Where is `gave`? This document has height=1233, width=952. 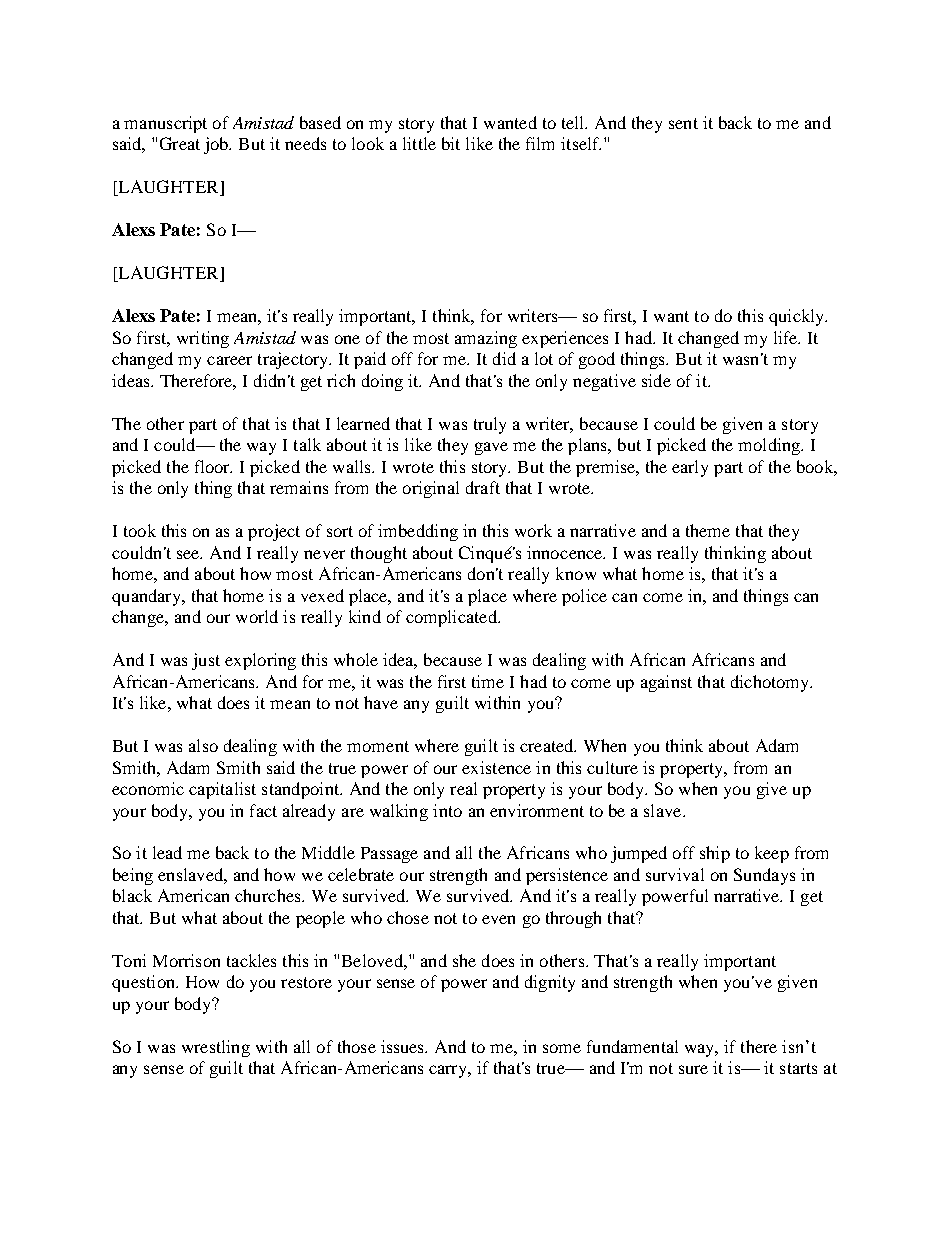 gave is located at coordinates (491, 448).
